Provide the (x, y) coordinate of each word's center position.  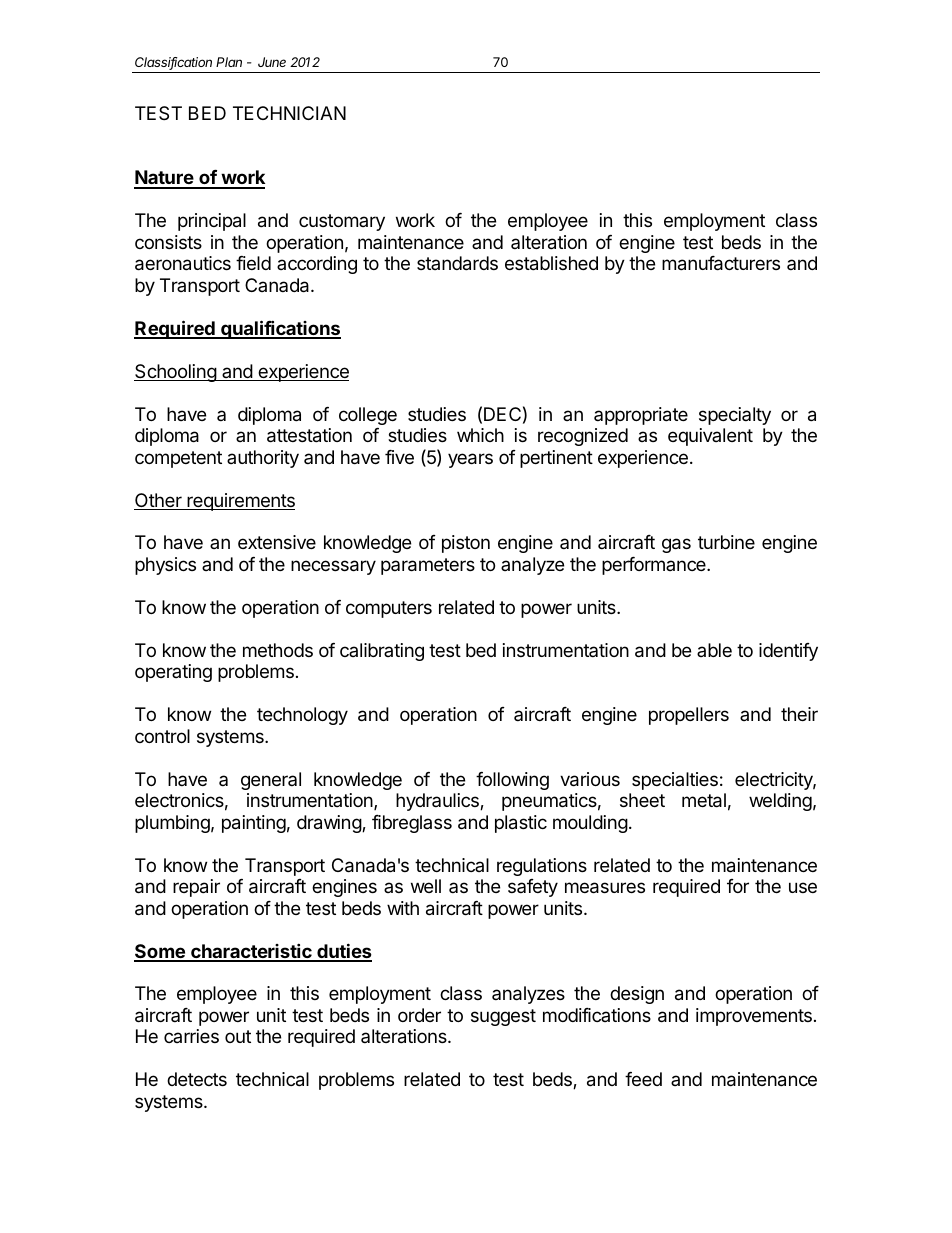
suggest (503, 1017)
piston (466, 544)
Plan (229, 62)
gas (676, 545)
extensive (277, 542)
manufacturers (721, 263)
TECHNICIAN (289, 113)
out (238, 1036)
